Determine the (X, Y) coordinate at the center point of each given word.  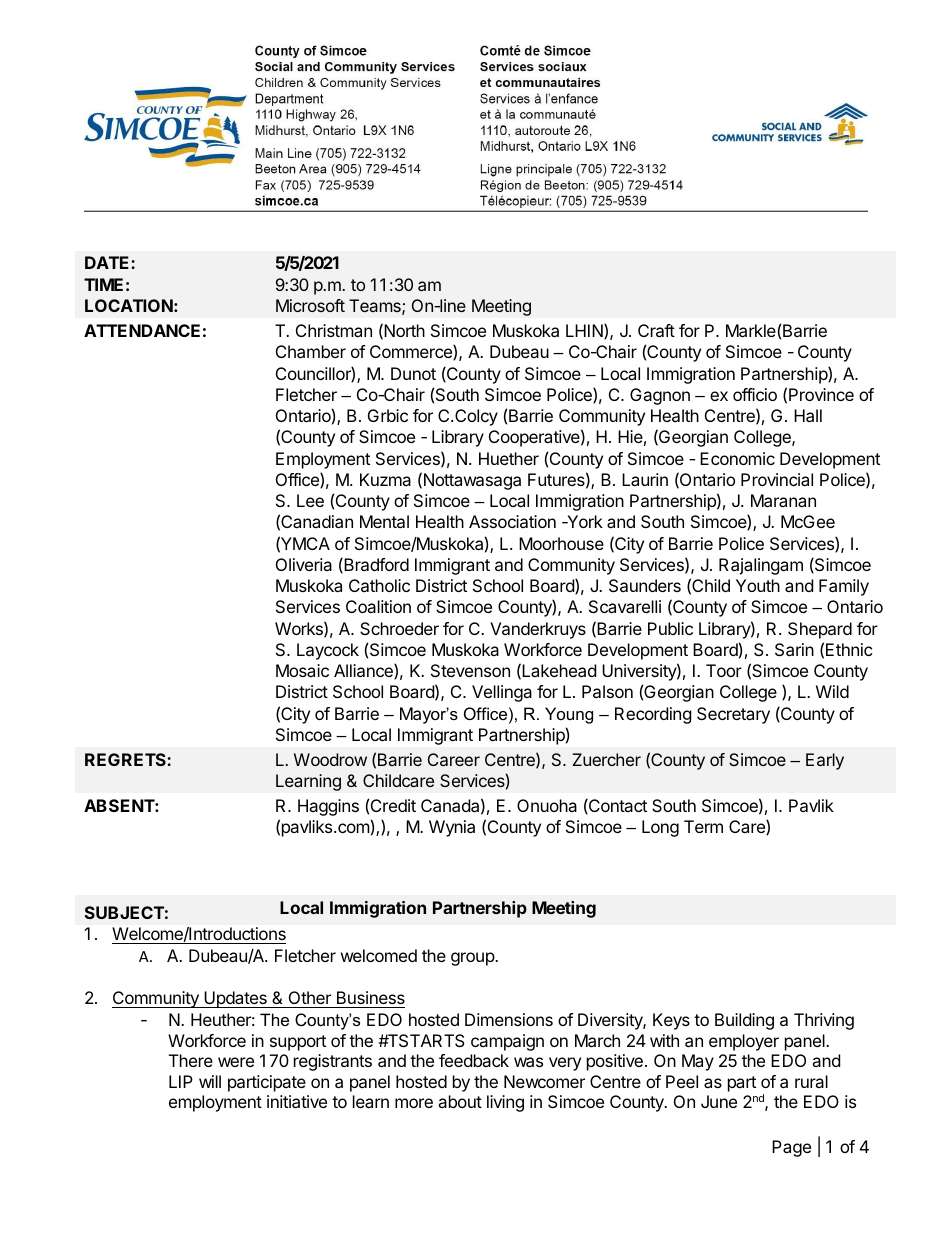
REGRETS (126, 759)
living (505, 1103)
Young (569, 715)
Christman (334, 330)
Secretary (733, 715)
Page (791, 1148)
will (210, 1081)
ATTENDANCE (142, 330)
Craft (656, 330)
